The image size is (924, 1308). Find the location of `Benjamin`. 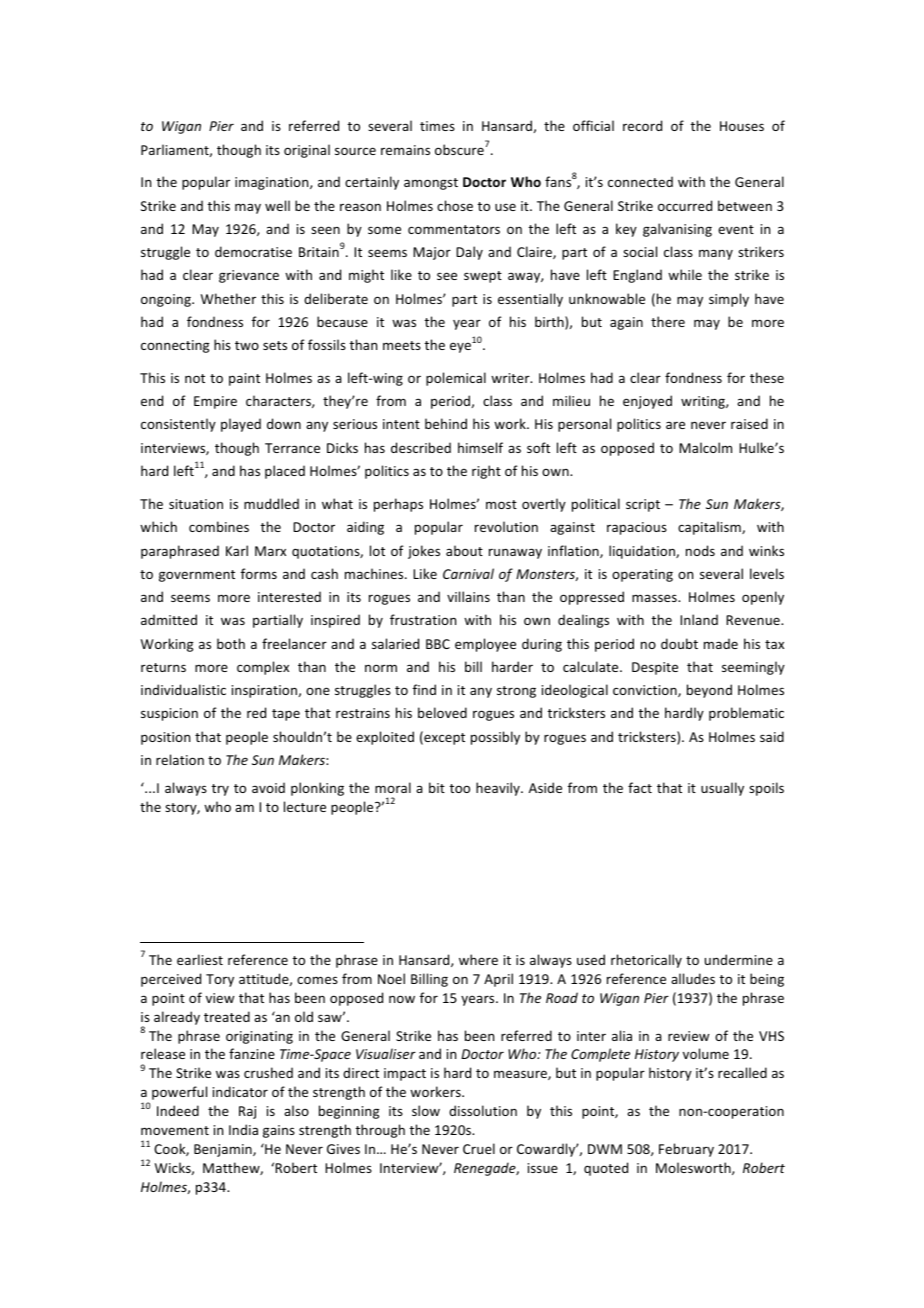

Benjamin is located at coordinates (224, 1150).
